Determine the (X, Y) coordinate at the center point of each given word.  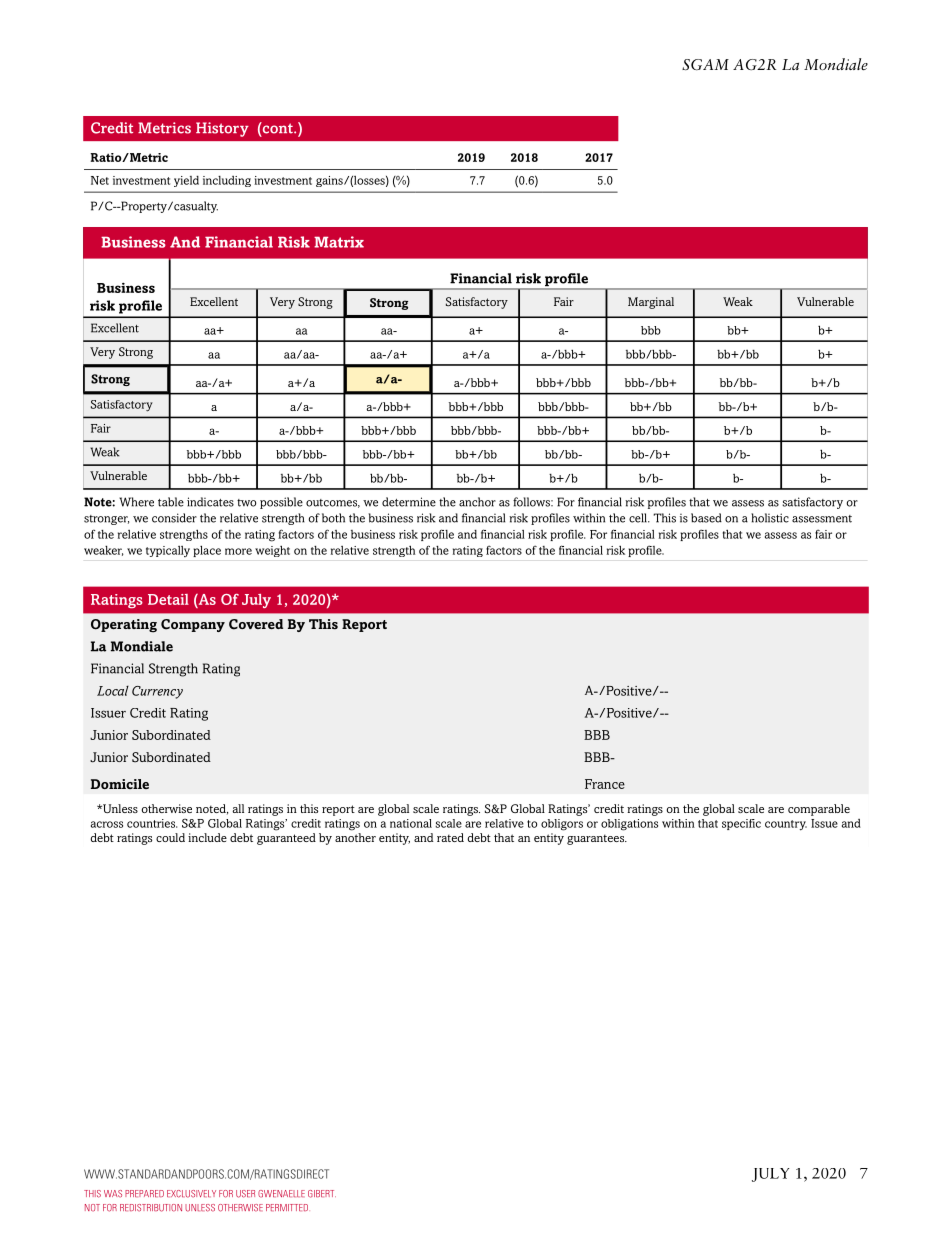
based (706, 518)
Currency (157, 692)
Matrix (339, 242)
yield (186, 181)
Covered (256, 624)
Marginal (651, 303)
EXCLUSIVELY (191, 1194)
